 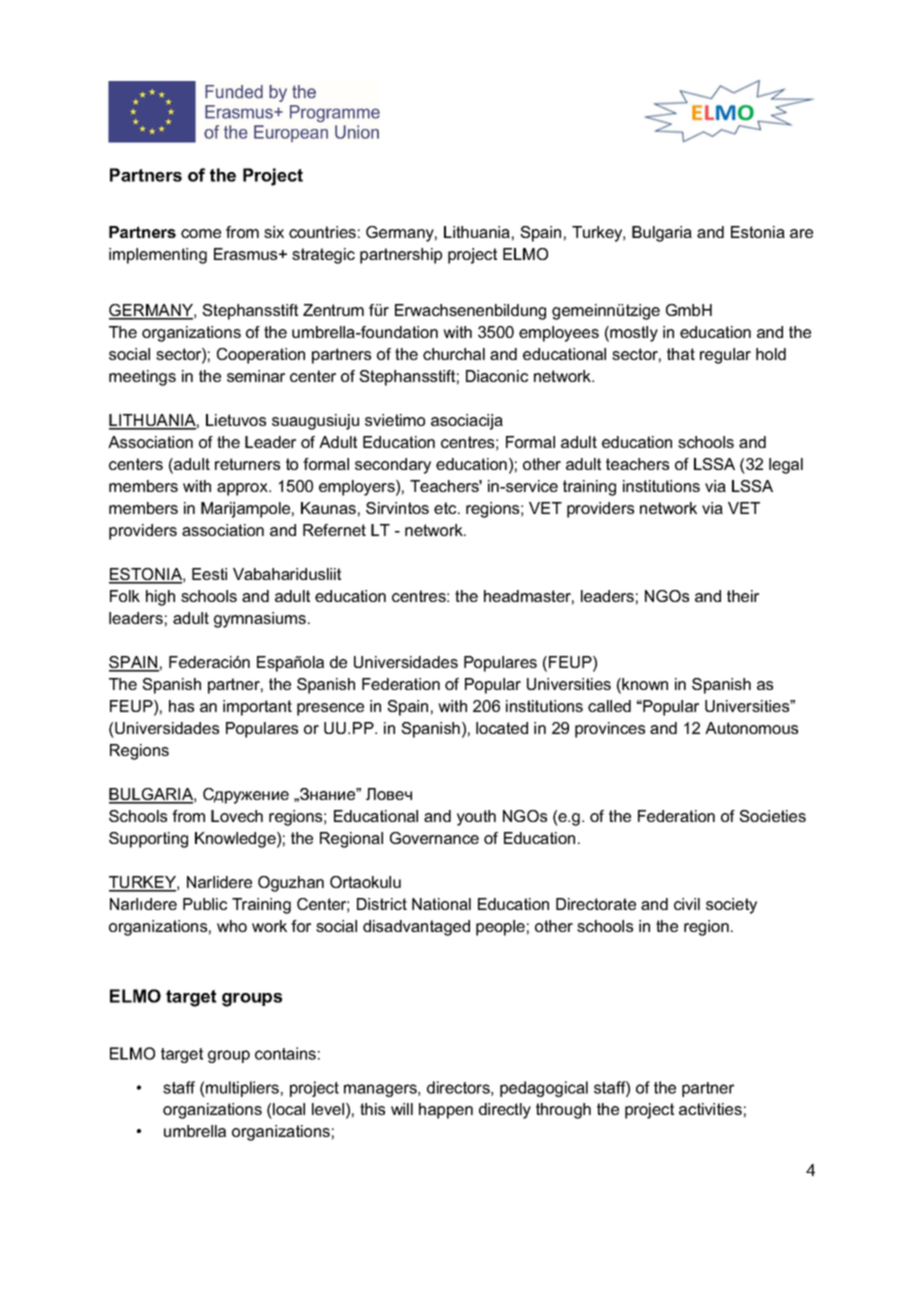 What do you see at coordinates (181, 706) in the screenshot?
I see `has` at bounding box center [181, 706].
